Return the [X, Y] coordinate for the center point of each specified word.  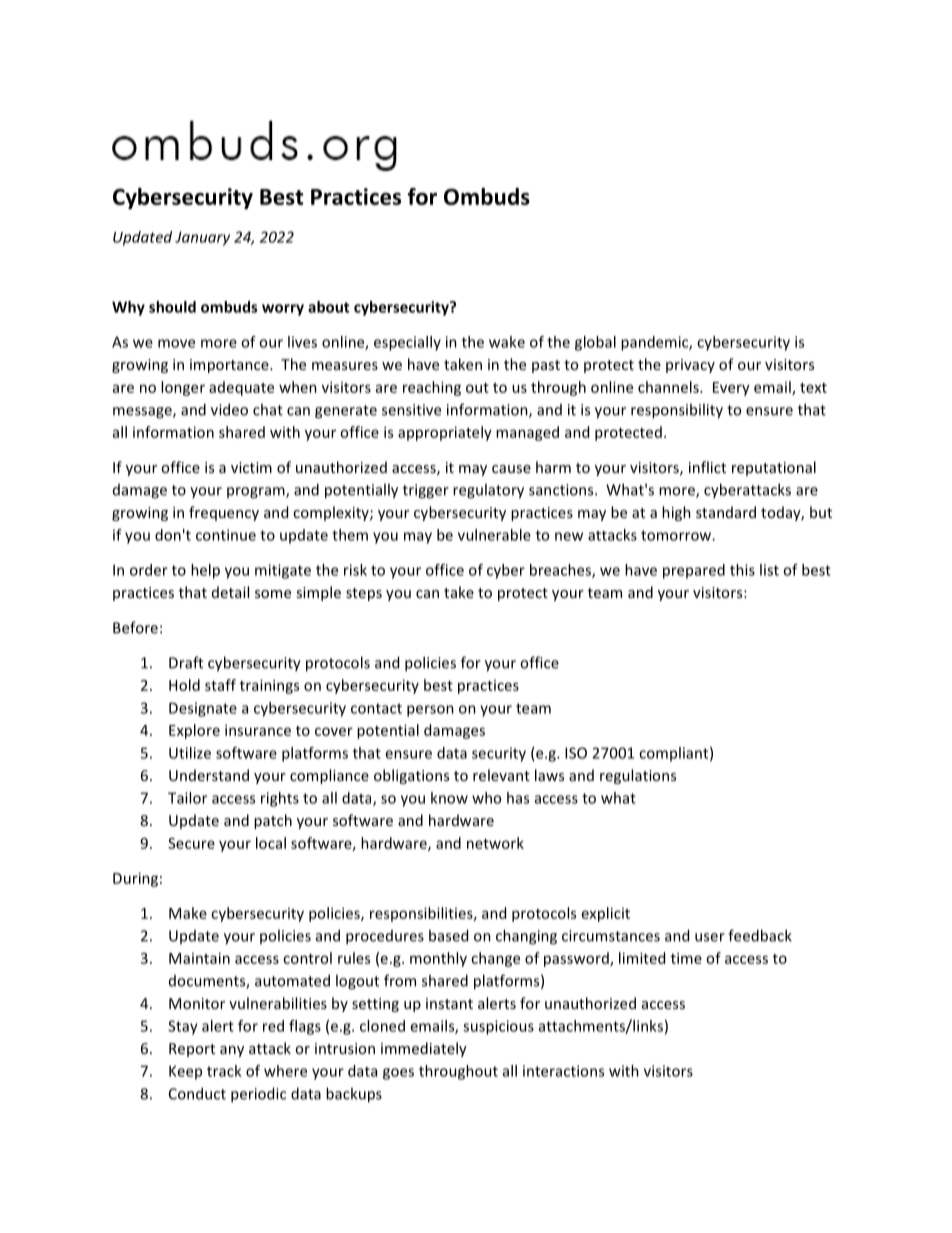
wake [507, 342]
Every [731, 389]
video [229, 409]
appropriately [445, 433]
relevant [501, 775]
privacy [690, 366]
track [224, 1071]
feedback [760, 935]
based [448, 935]
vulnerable [494, 535]
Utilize [190, 753]
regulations [638, 776]
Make [188, 913]
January [202, 238]
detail [230, 592]
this [742, 570]
